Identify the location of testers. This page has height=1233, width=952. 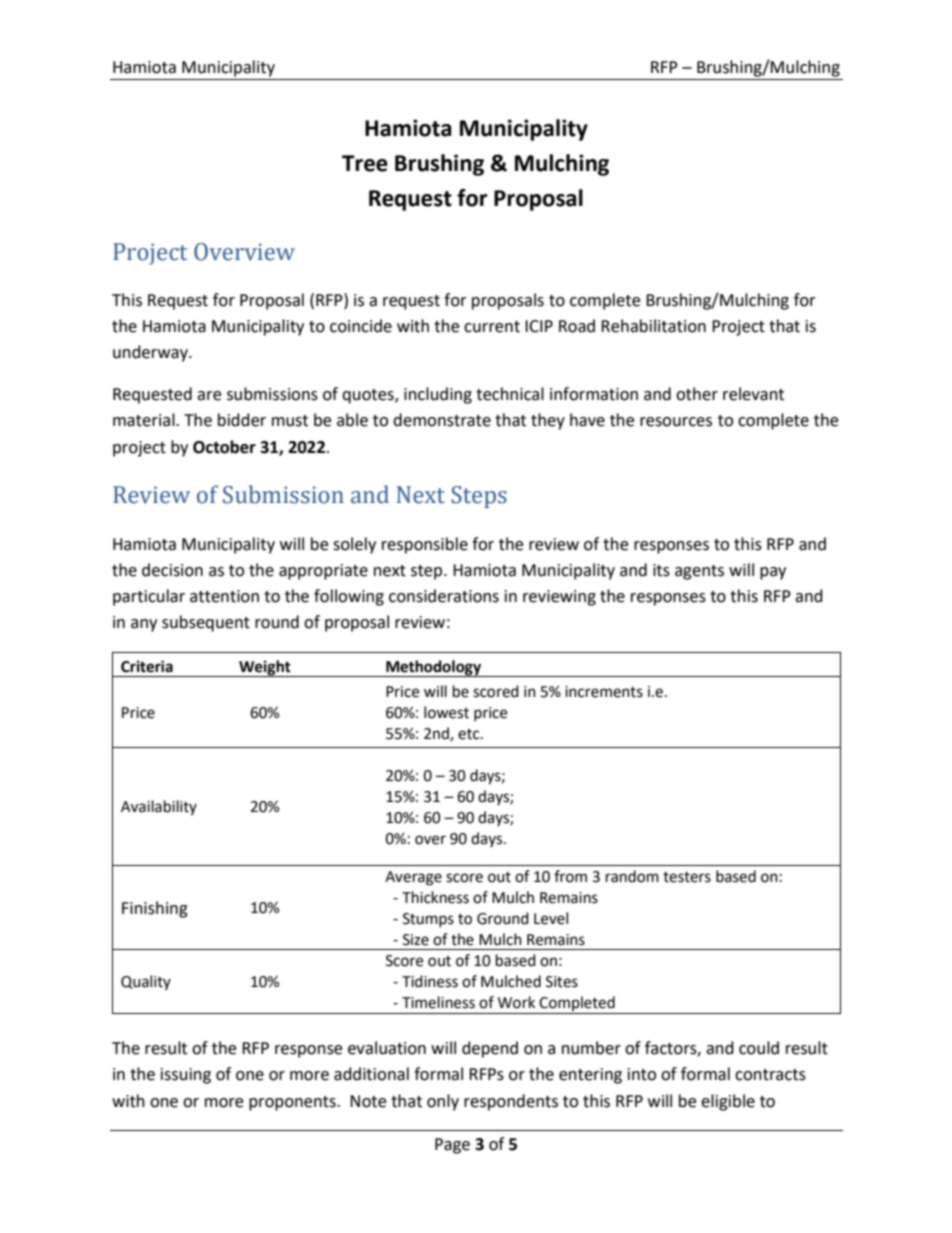
(687, 877).
